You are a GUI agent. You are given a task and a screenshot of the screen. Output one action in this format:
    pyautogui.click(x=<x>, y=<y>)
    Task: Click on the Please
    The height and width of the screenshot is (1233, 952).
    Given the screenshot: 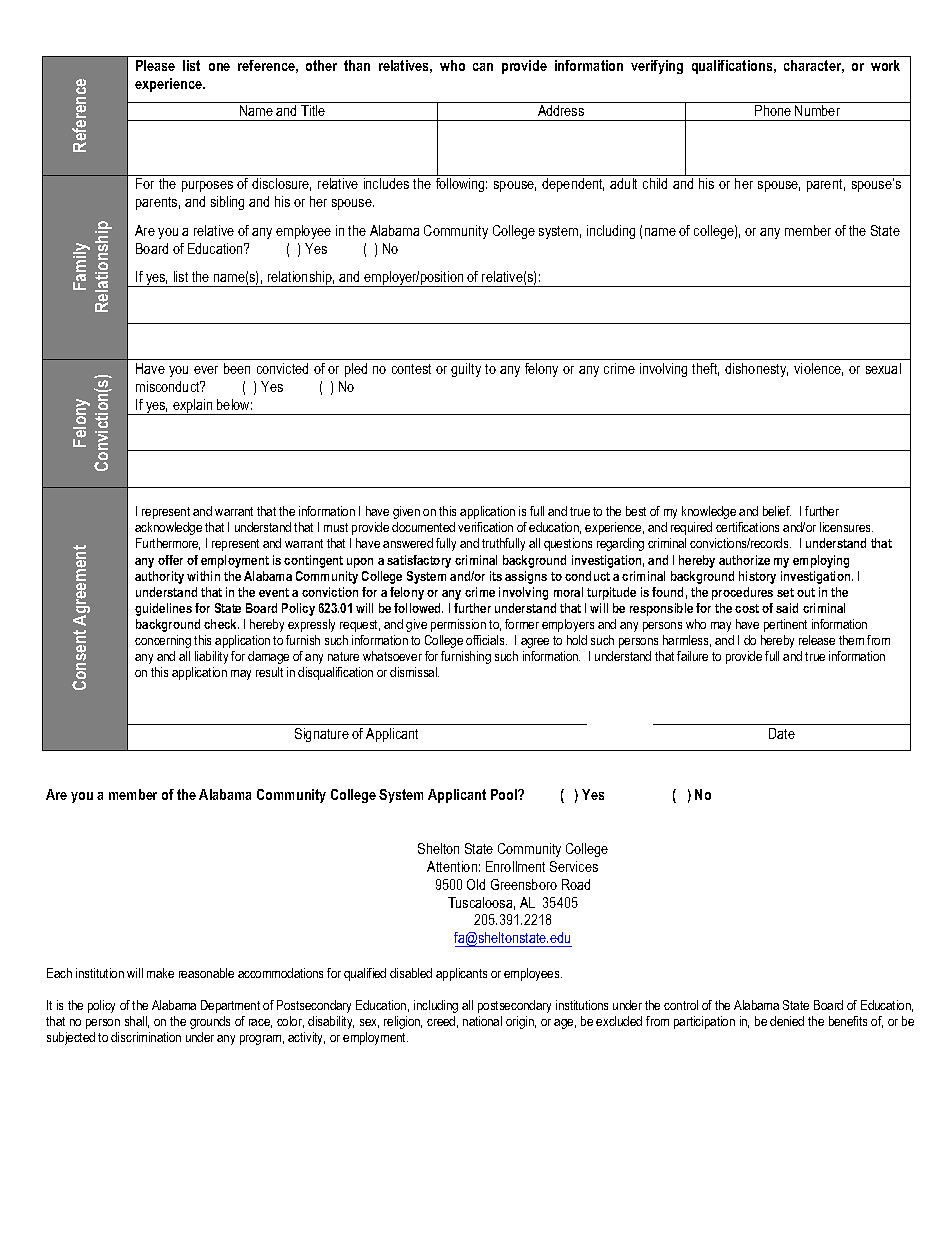 What is the action you would take?
    pyautogui.click(x=155, y=65)
